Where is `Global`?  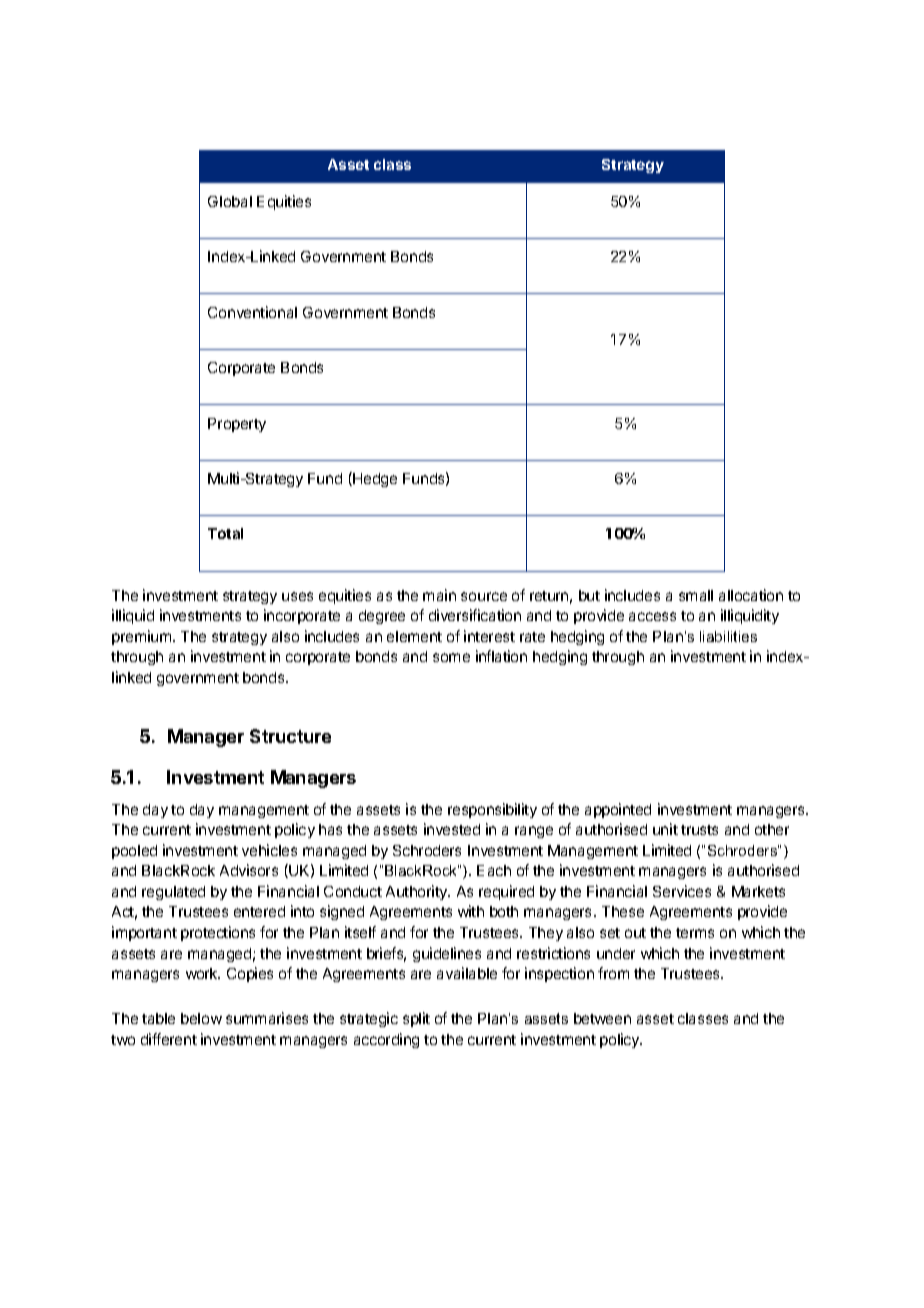 Global is located at coordinates (230, 201).
